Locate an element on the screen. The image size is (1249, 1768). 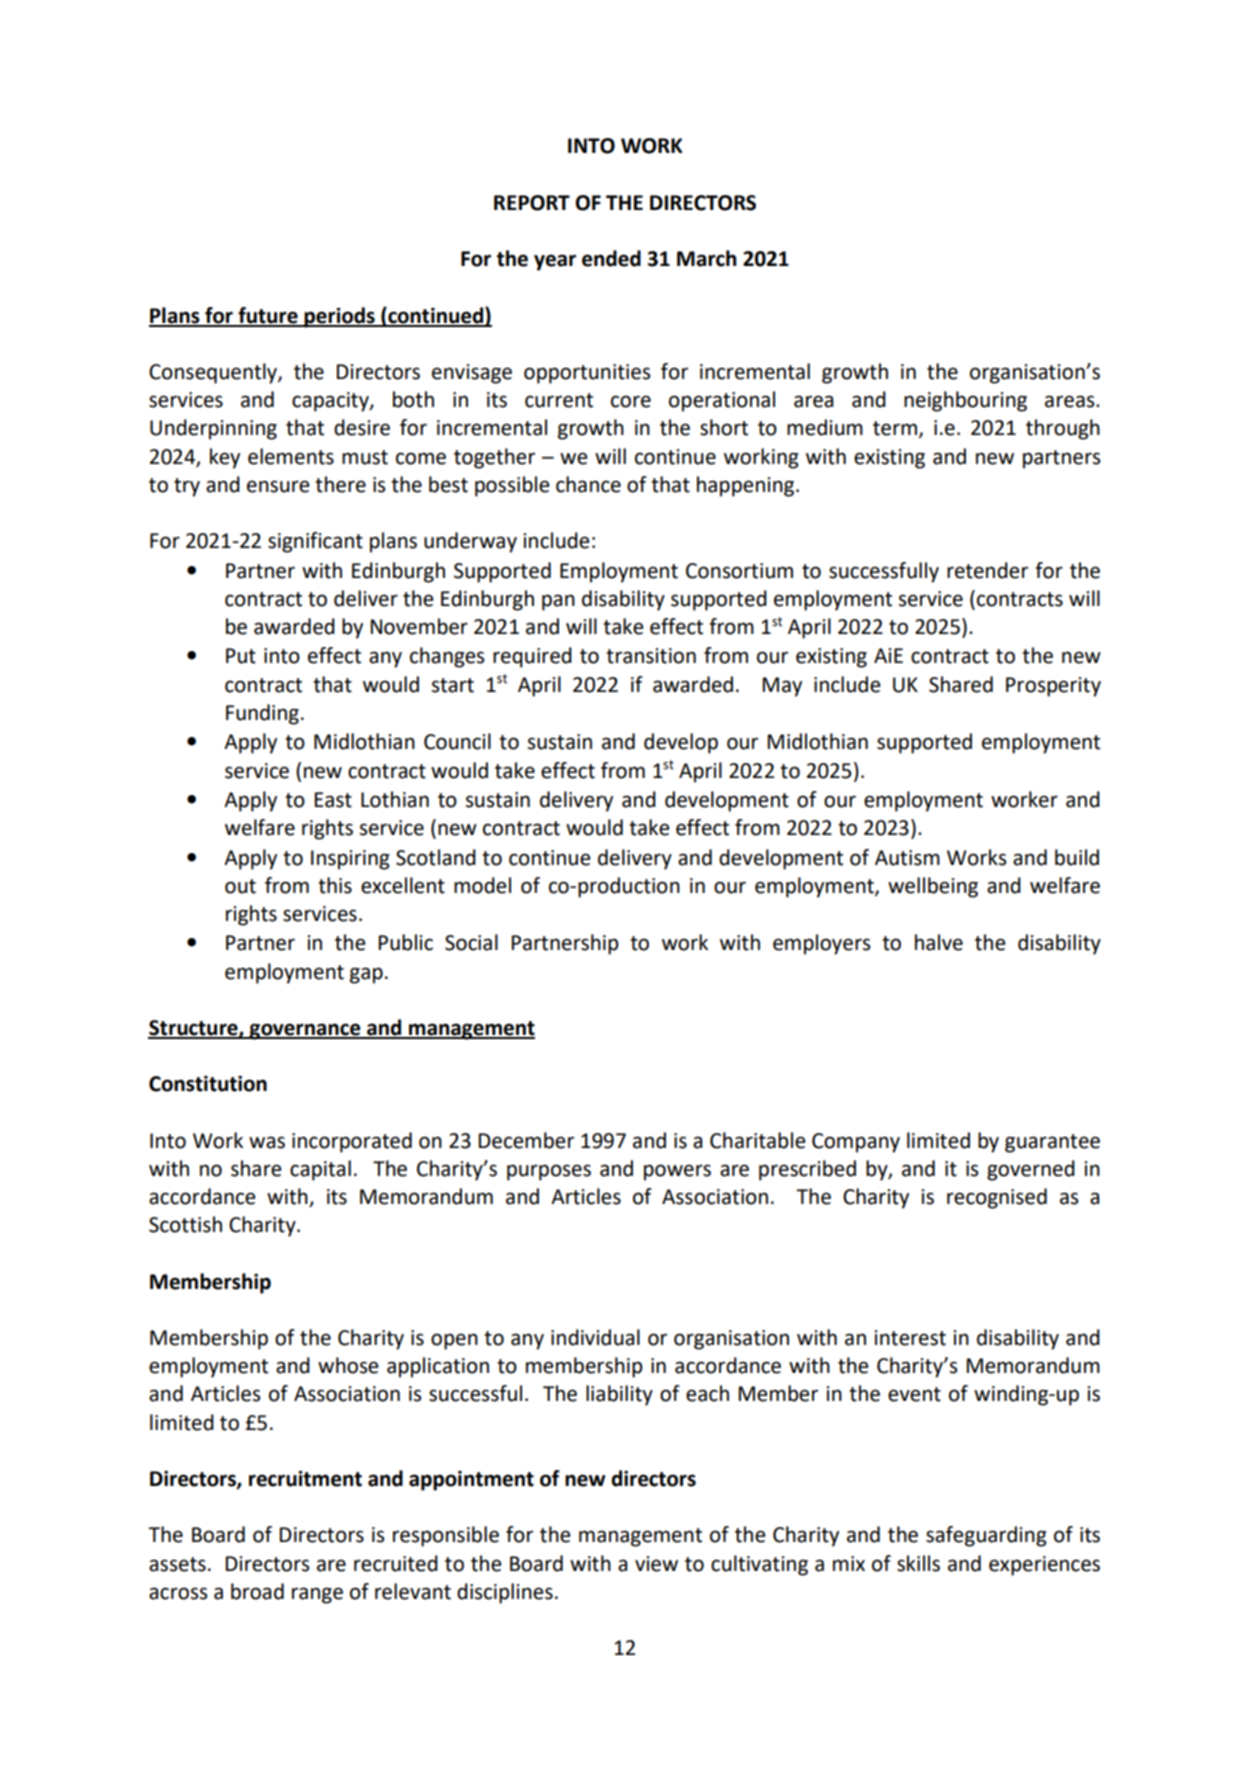
ended is located at coordinates (611, 258).
